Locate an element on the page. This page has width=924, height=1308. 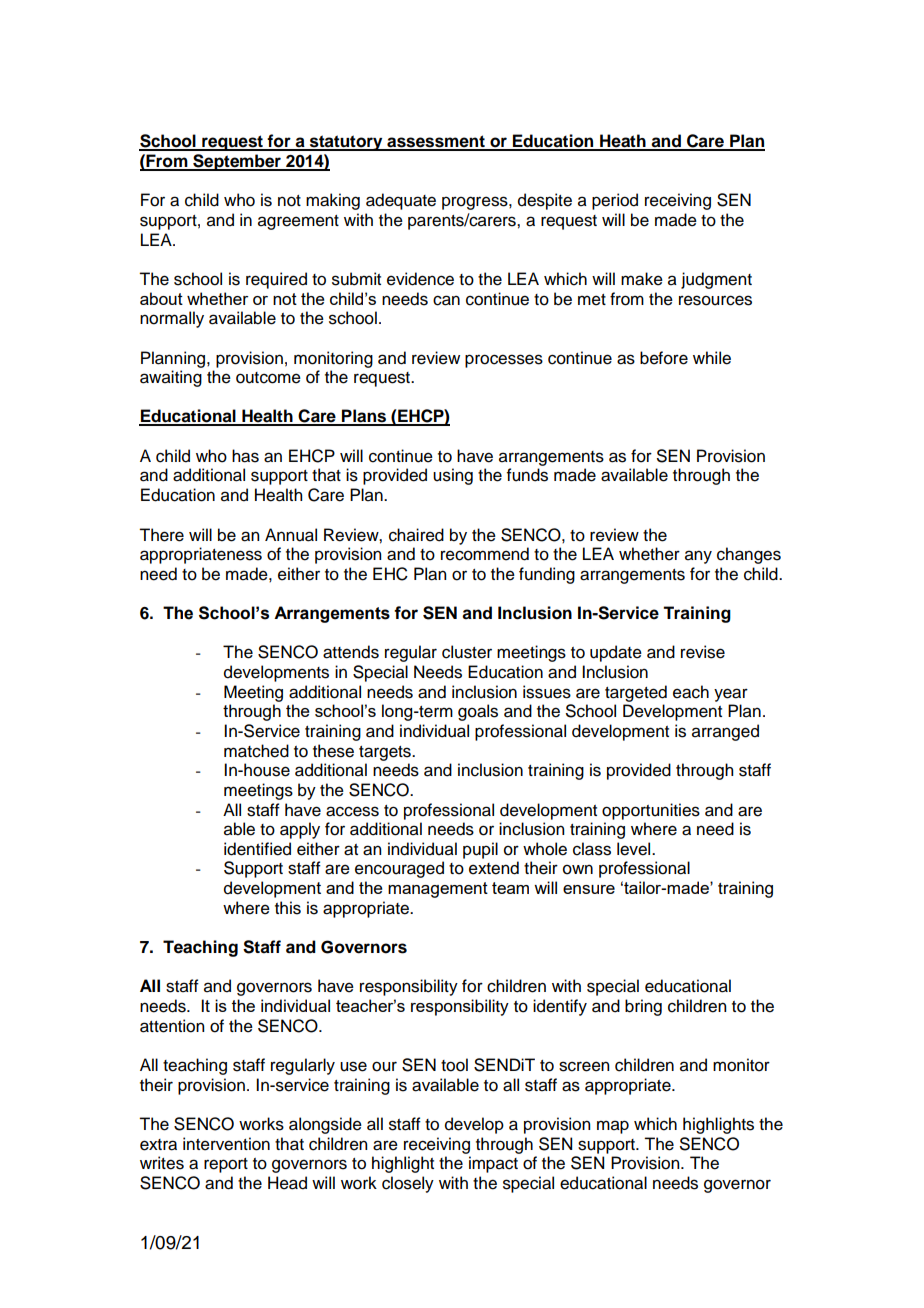
matched is located at coordinates (256, 751).
